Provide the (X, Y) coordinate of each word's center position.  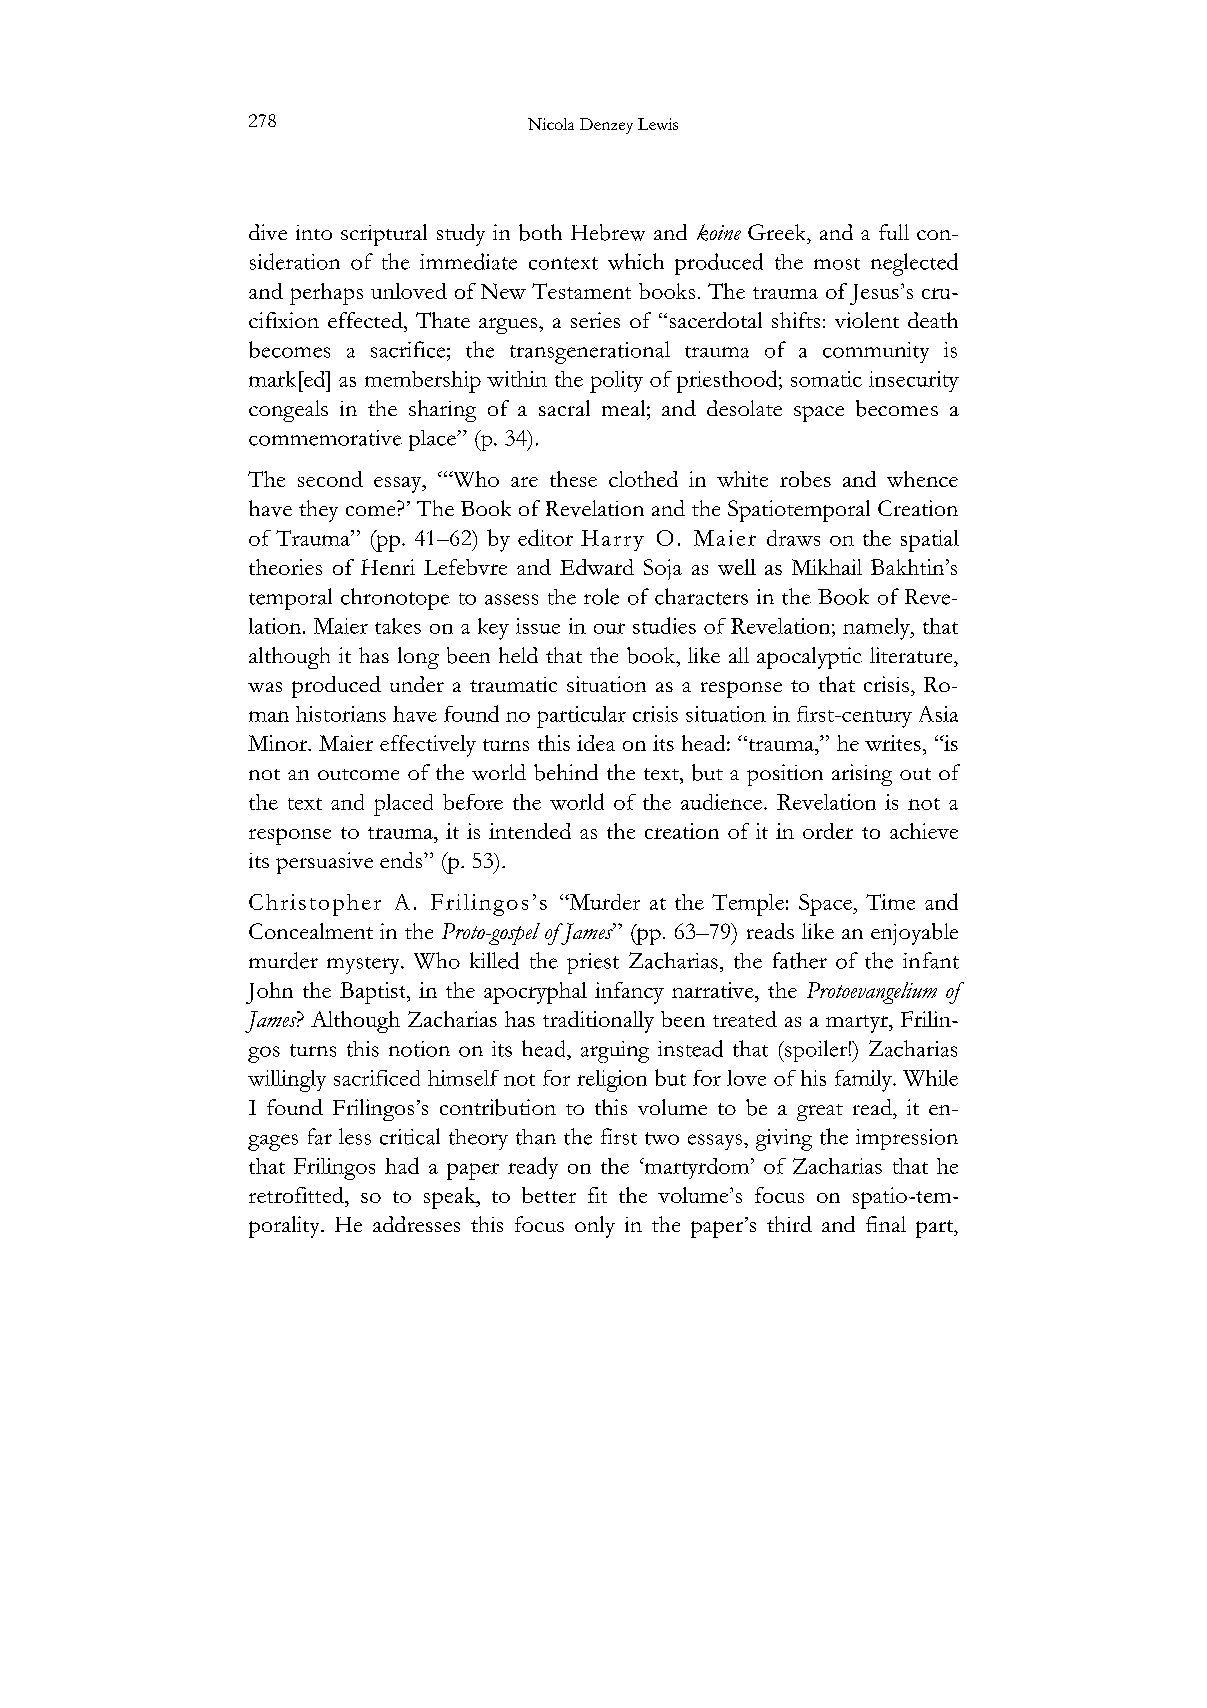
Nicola (551, 124)
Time (890, 902)
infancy (629, 993)
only (595, 1227)
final (886, 1224)
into (314, 232)
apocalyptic (809, 658)
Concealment (311, 931)
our (609, 628)
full (894, 232)
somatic (826, 379)
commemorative (325, 438)
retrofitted (297, 1195)
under (417, 684)
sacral (564, 408)
